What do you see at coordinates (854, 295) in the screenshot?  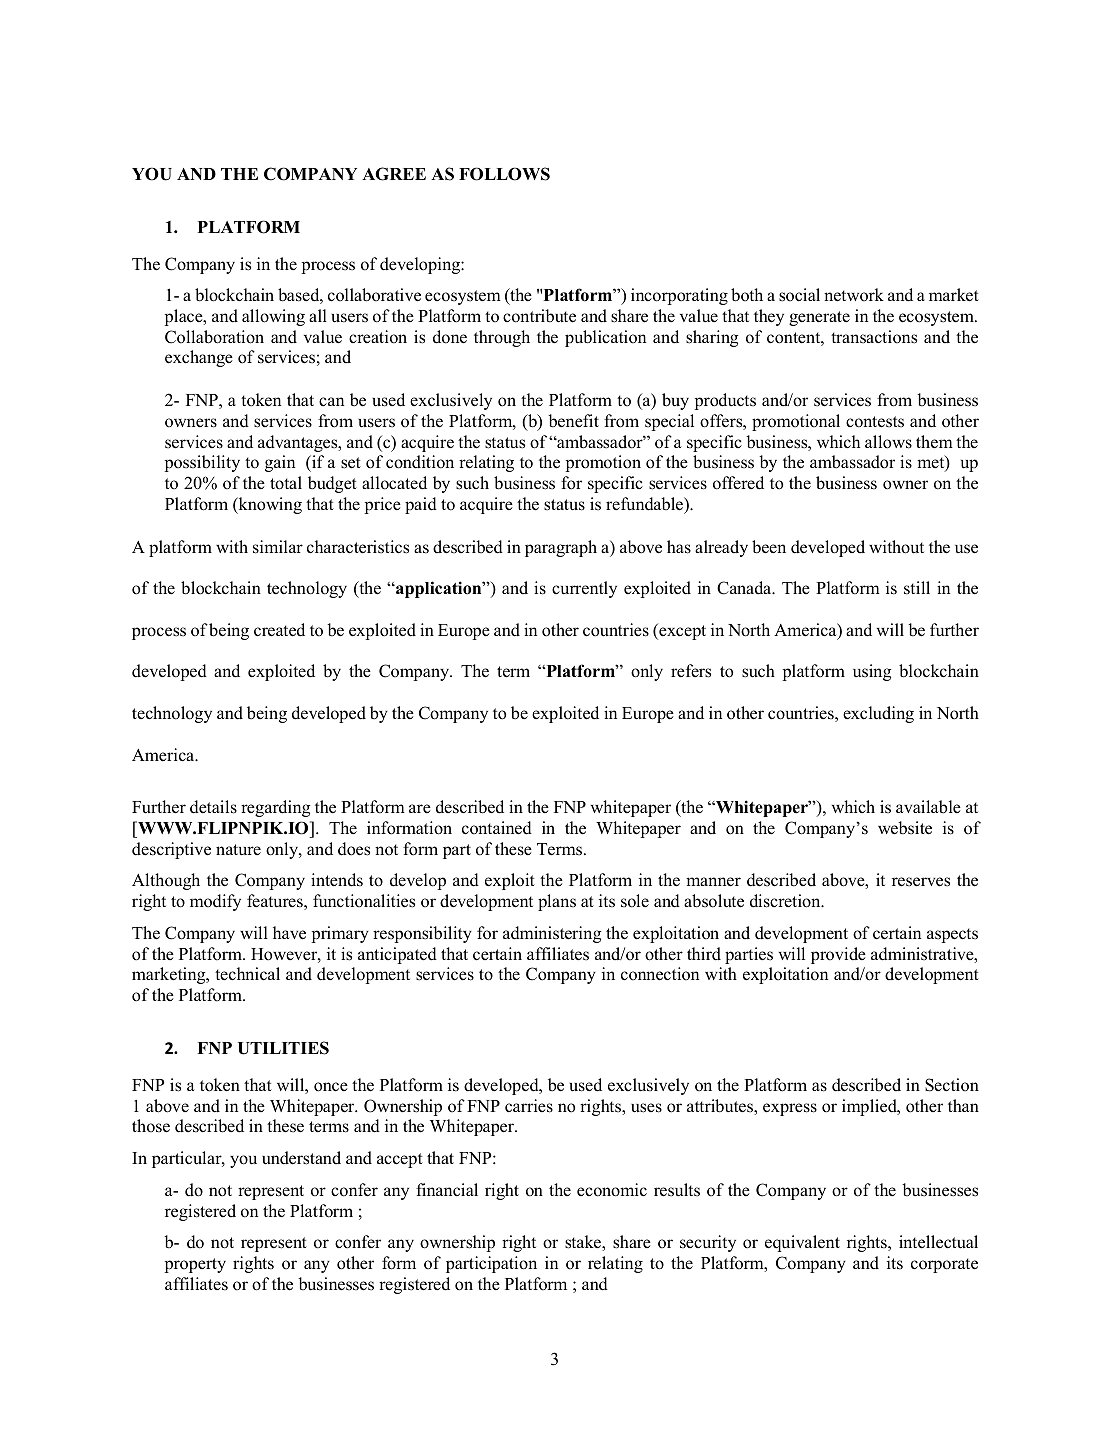 I see `network` at bounding box center [854, 295].
